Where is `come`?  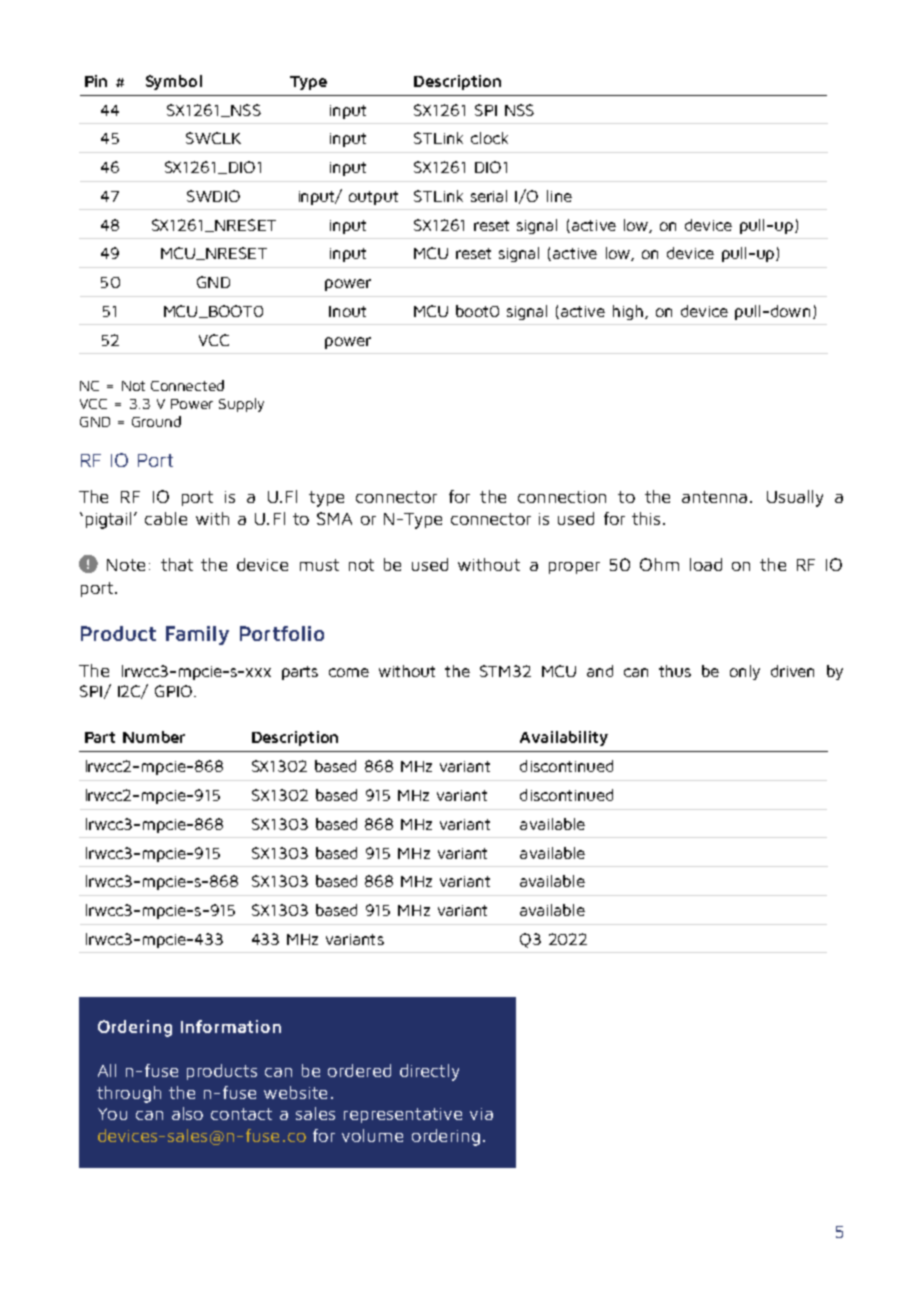 come is located at coordinates (349, 672).
